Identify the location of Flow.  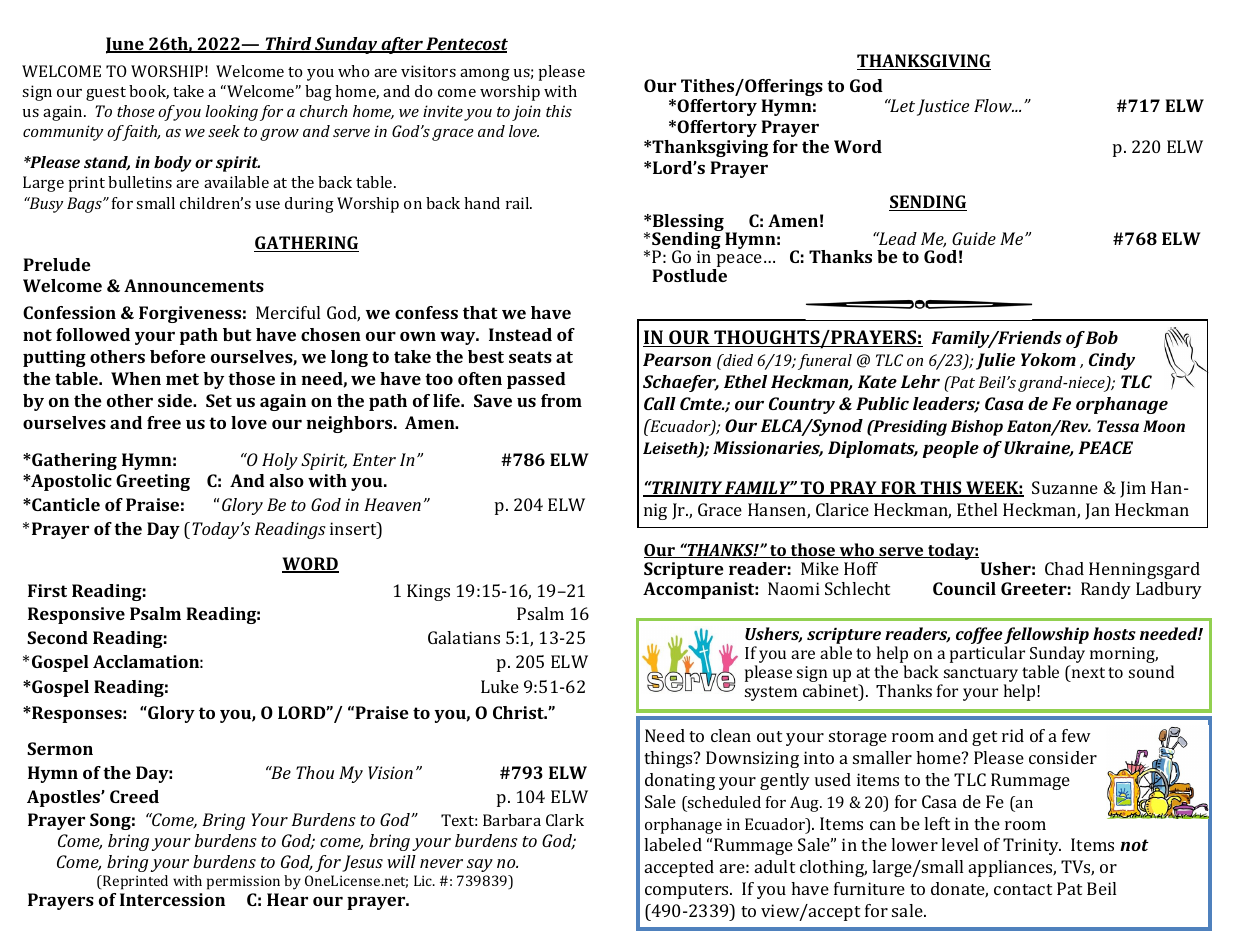
(994, 105).
